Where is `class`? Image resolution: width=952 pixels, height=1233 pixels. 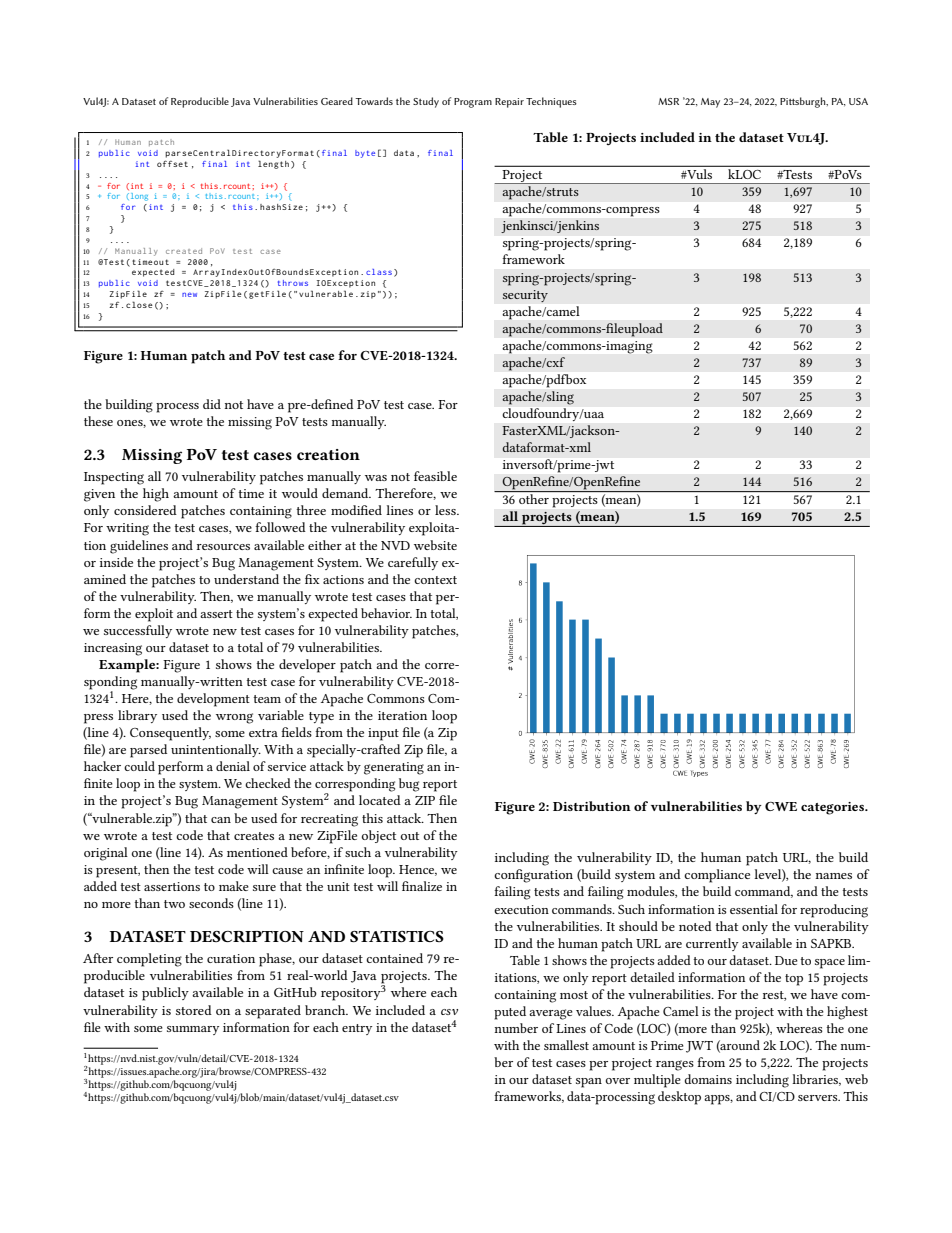
class is located at coordinates (379, 272).
